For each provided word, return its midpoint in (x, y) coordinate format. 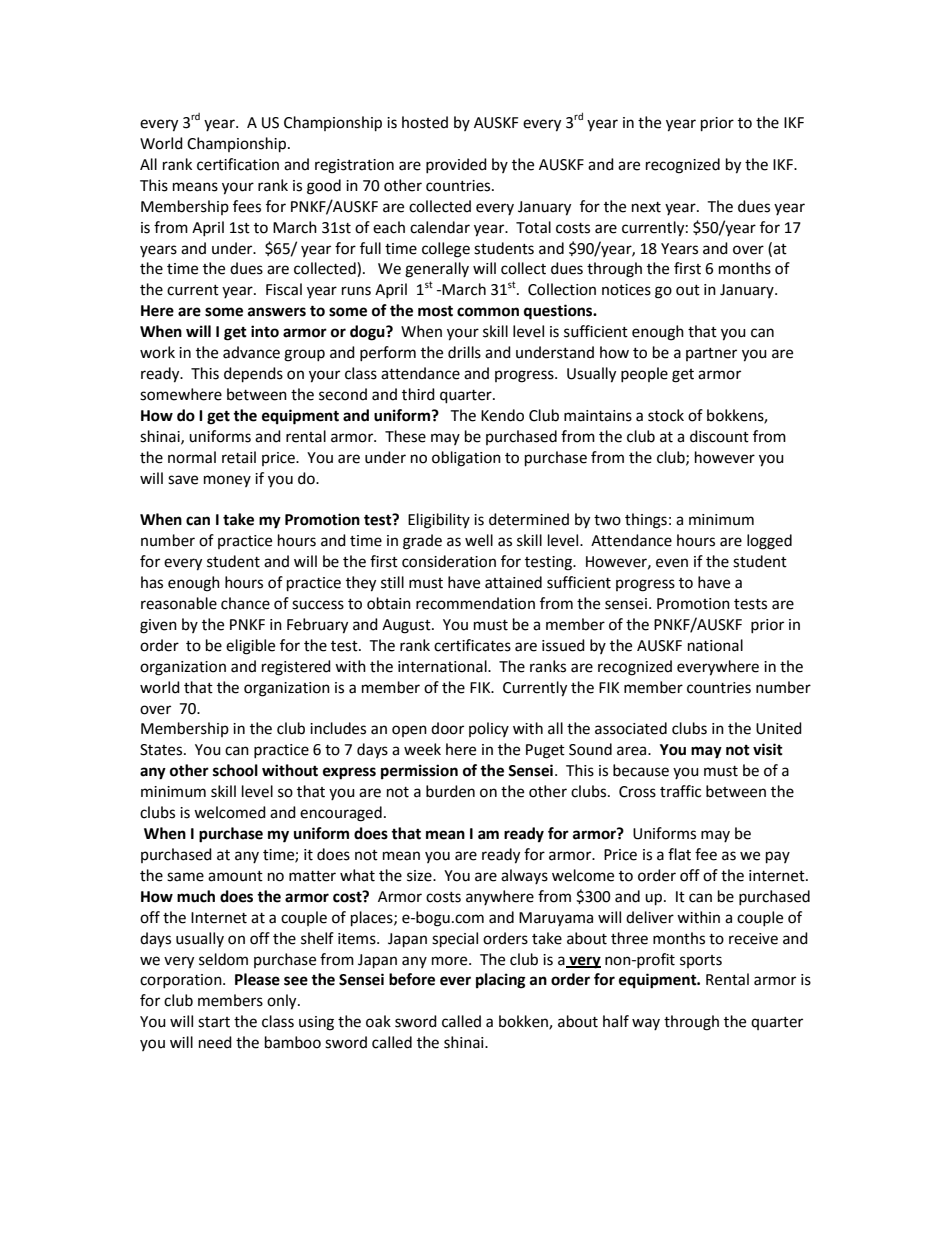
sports (701, 961)
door (447, 728)
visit (768, 749)
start (214, 1022)
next (646, 207)
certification (238, 164)
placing (501, 981)
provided (456, 165)
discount (719, 436)
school (235, 770)
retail (239, 457)
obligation (466, 459)
